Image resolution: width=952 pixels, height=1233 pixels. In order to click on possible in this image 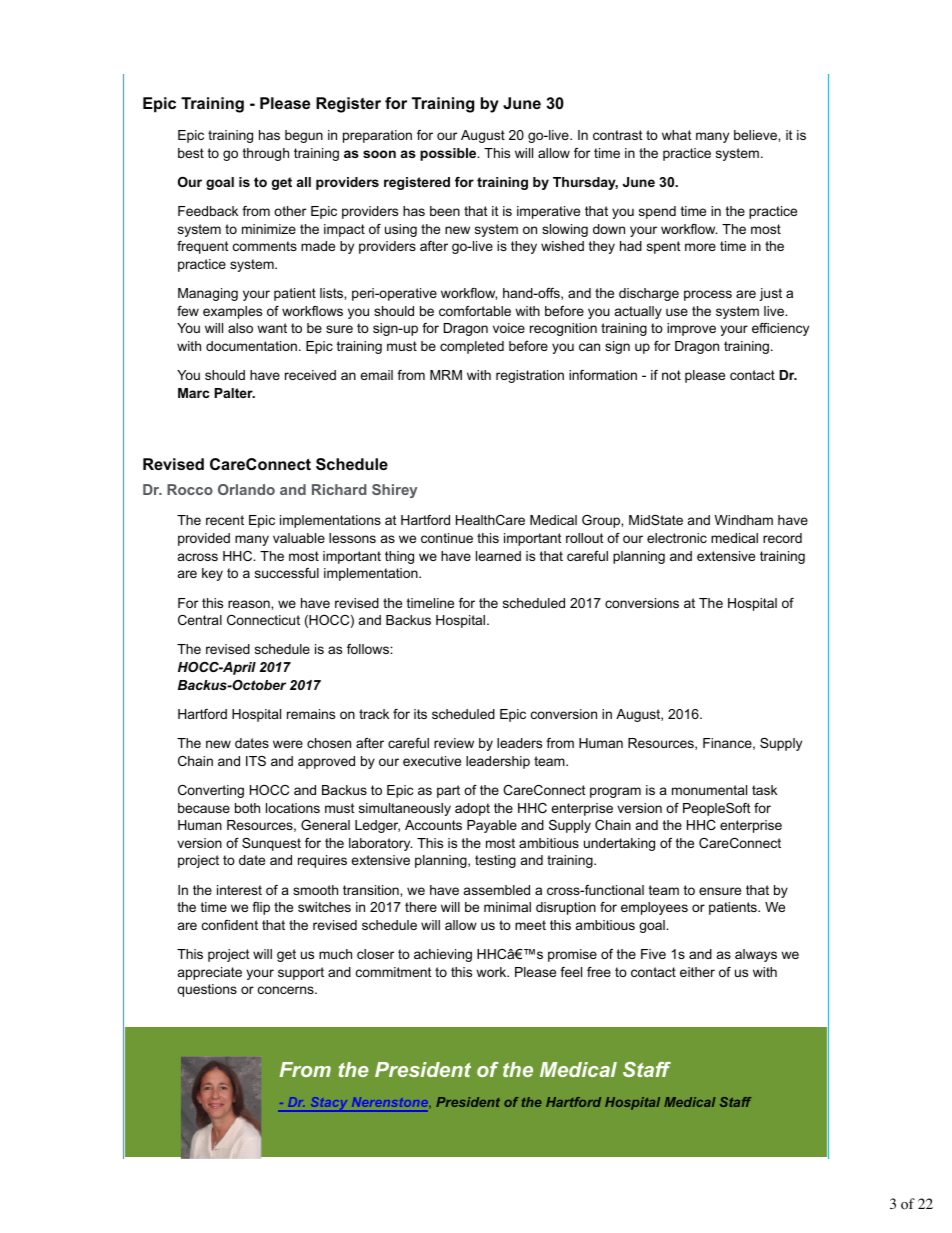, I will do `click(449, 154)`.
